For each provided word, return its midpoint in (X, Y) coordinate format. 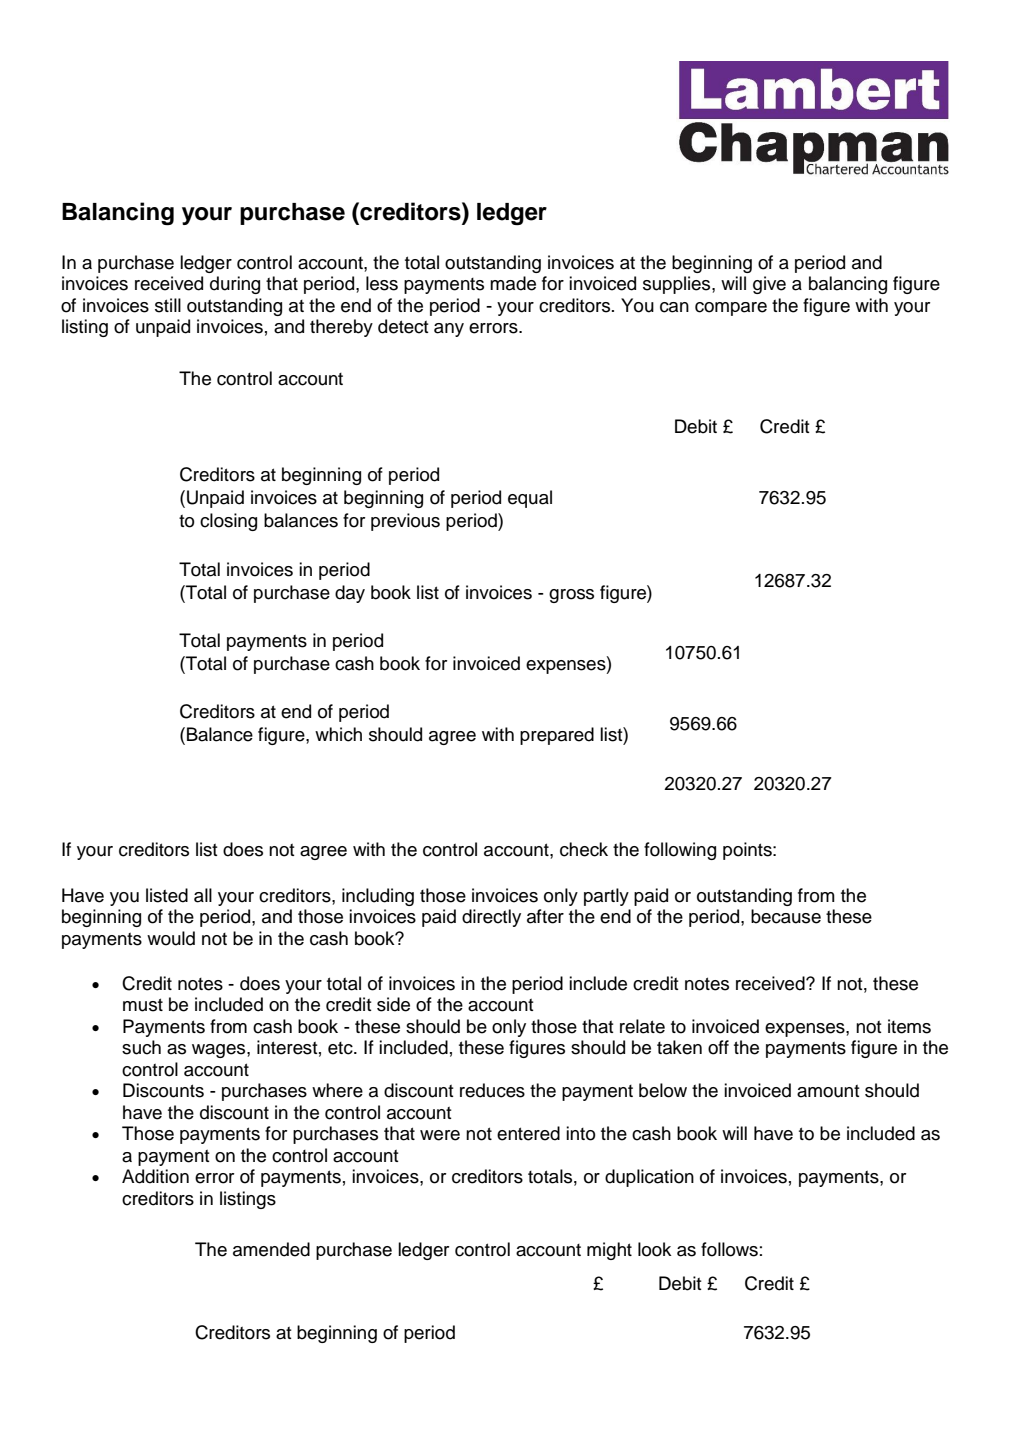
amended (271, 1249)
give (769, 285)
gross (571, 596)
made (513, 283)
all (203, 895)
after (545, 916)
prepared (557, 736)
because (786, 916)
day (350, 594)
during (235, 285)
